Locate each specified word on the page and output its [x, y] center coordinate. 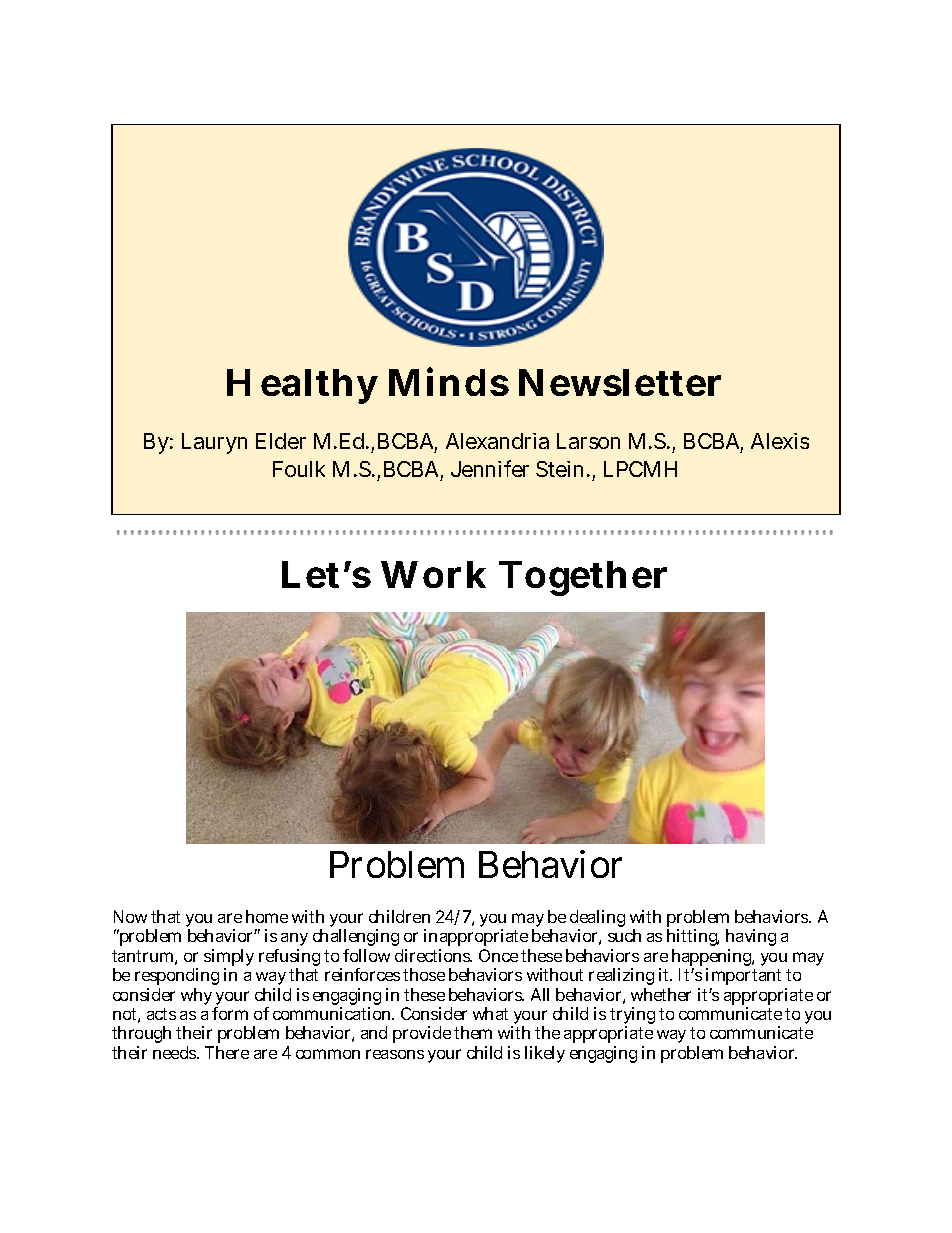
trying [632, 1017]
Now [130, 916]
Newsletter [620, 382]
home [267, 916]
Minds [449, 381]
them [473, 1032]
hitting [693, 939]
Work [433, 574]
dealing [597, 920]
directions [433, 955]
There [227, 1052]
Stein [562, 469]
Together [583, 578]
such [624, 935]
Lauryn [214, 443]
